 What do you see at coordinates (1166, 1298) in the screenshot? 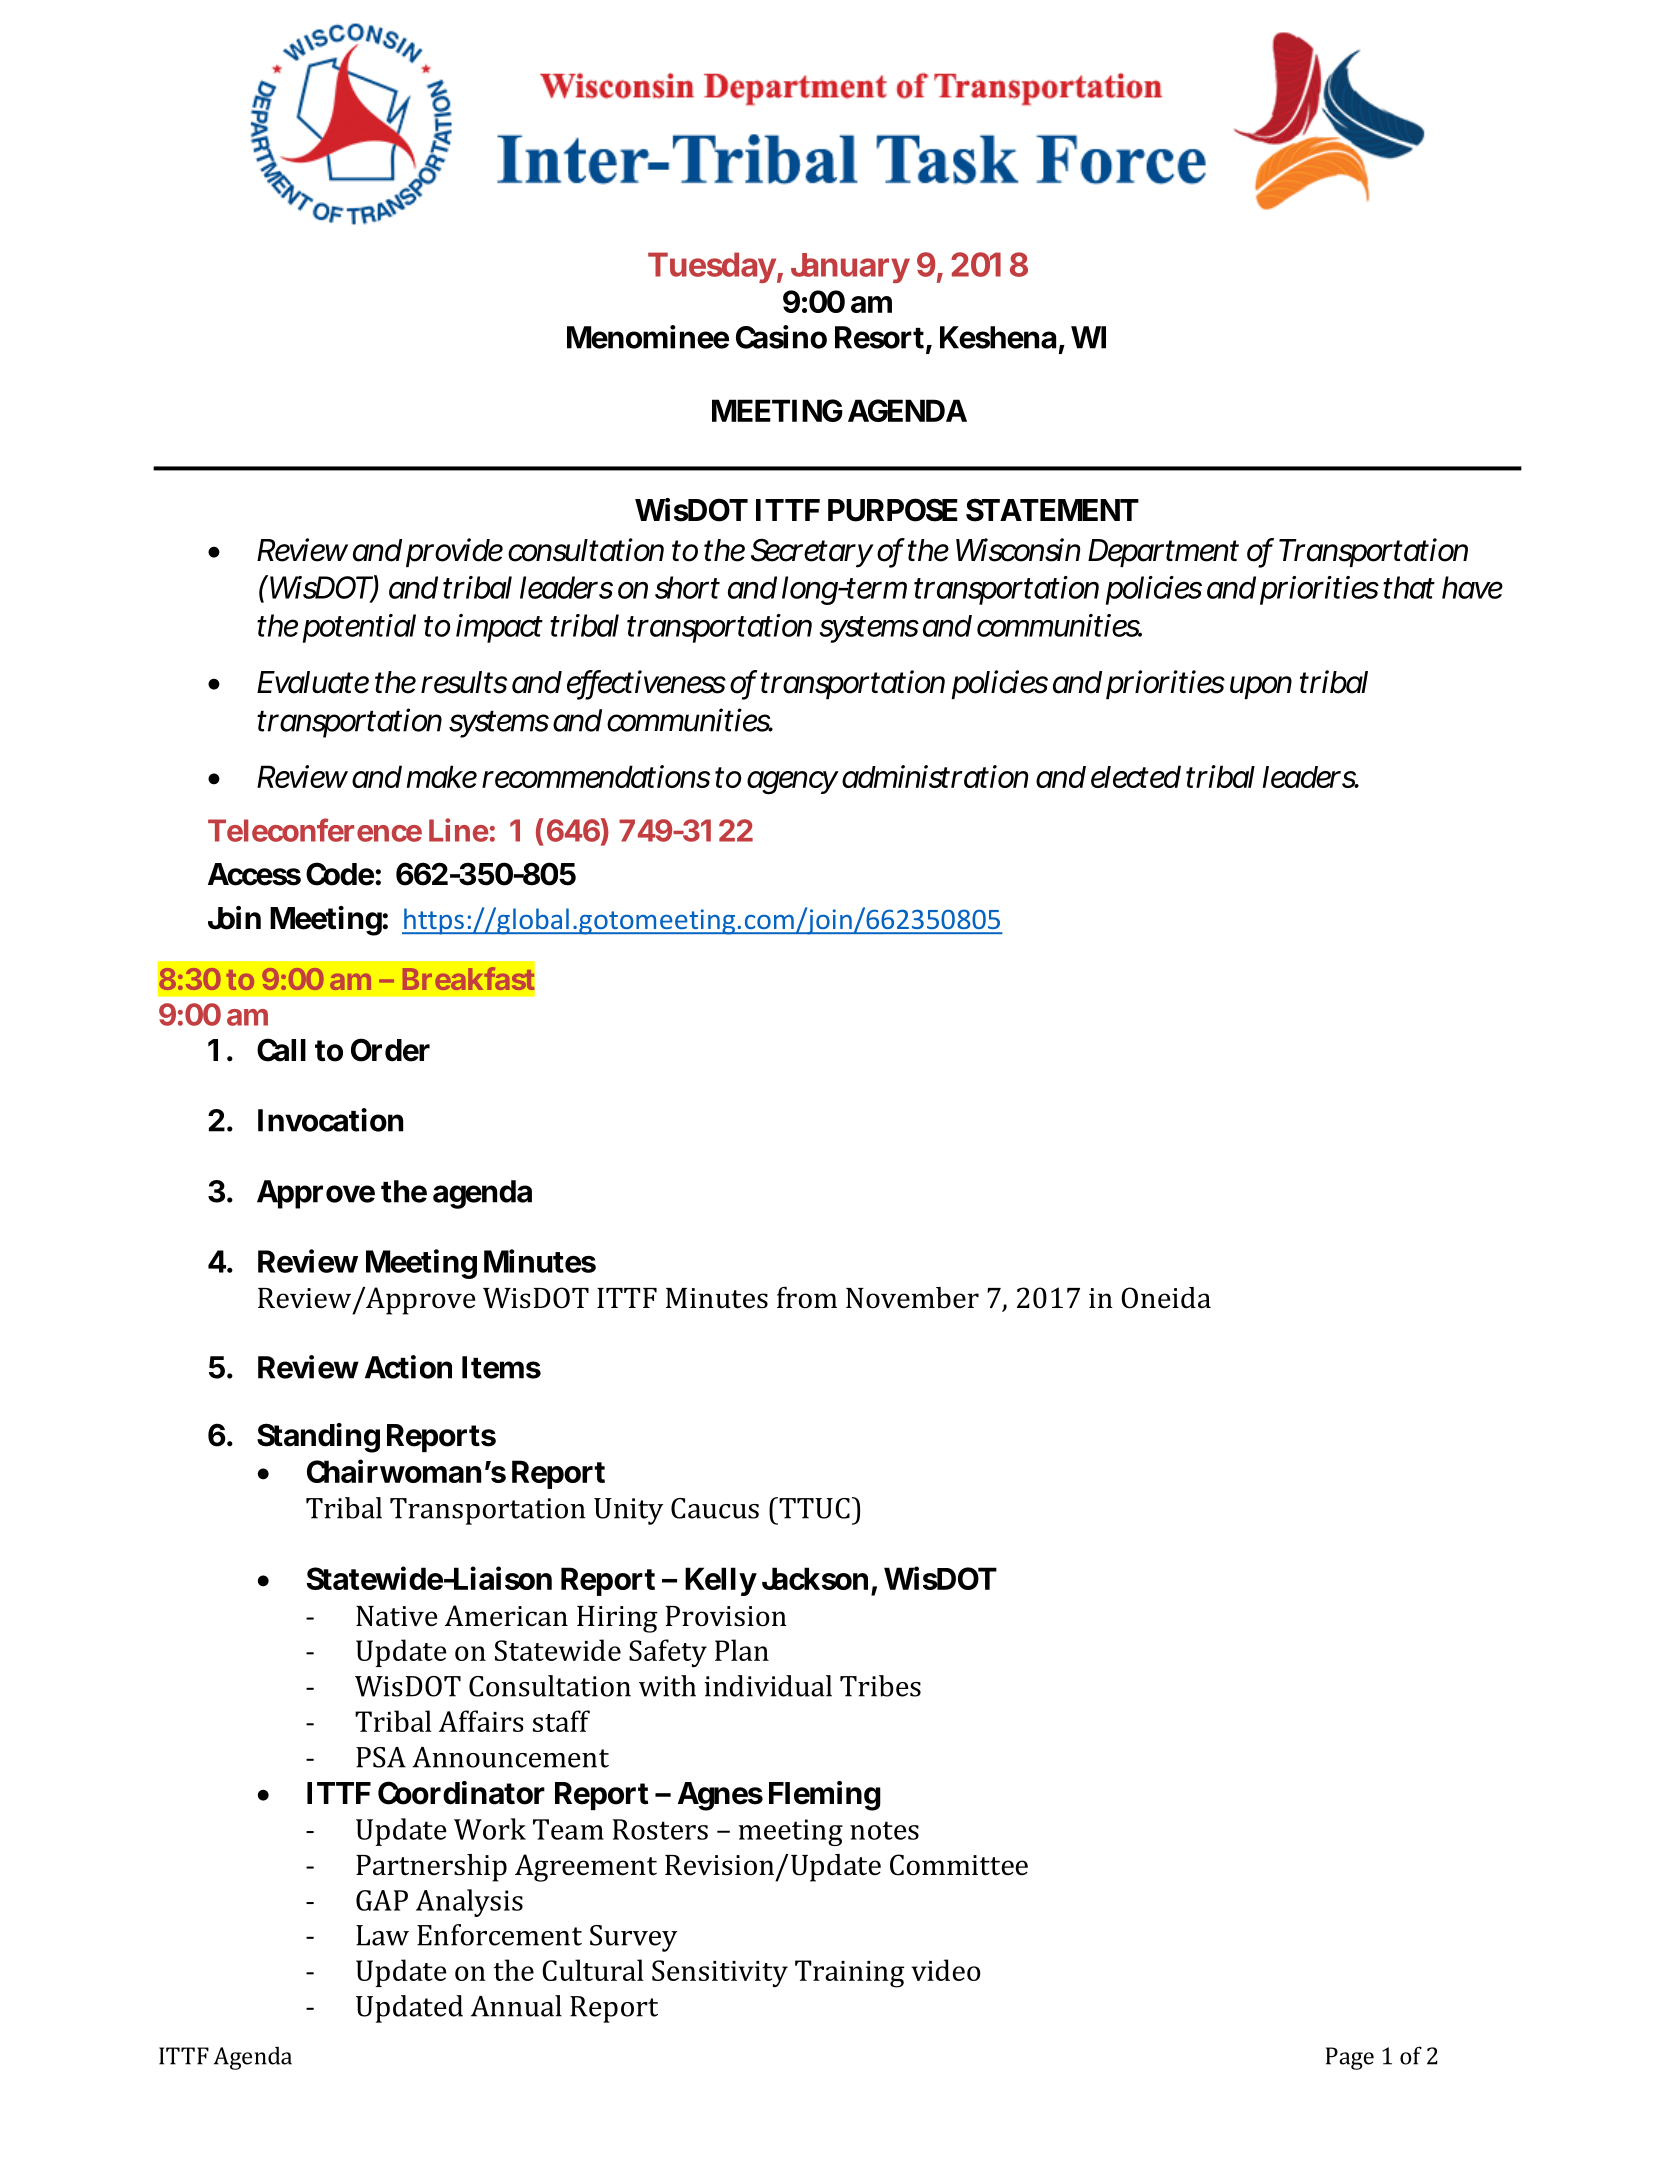
I see `Oneida` at bounding box center [1166, 1298].
